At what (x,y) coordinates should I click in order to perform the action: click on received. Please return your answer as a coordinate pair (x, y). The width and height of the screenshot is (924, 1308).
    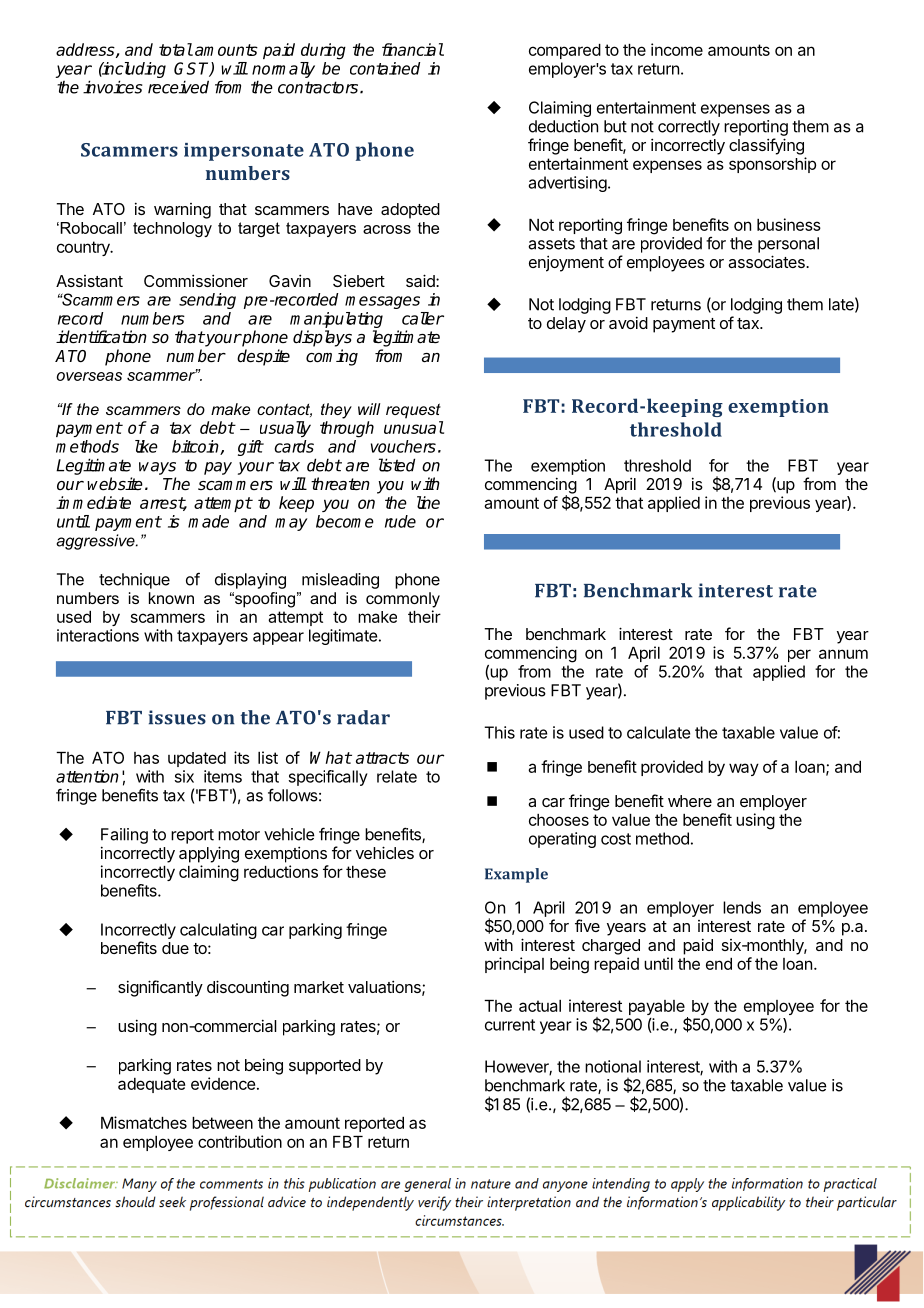
    Looking at the image, I should click on (178, 87).
